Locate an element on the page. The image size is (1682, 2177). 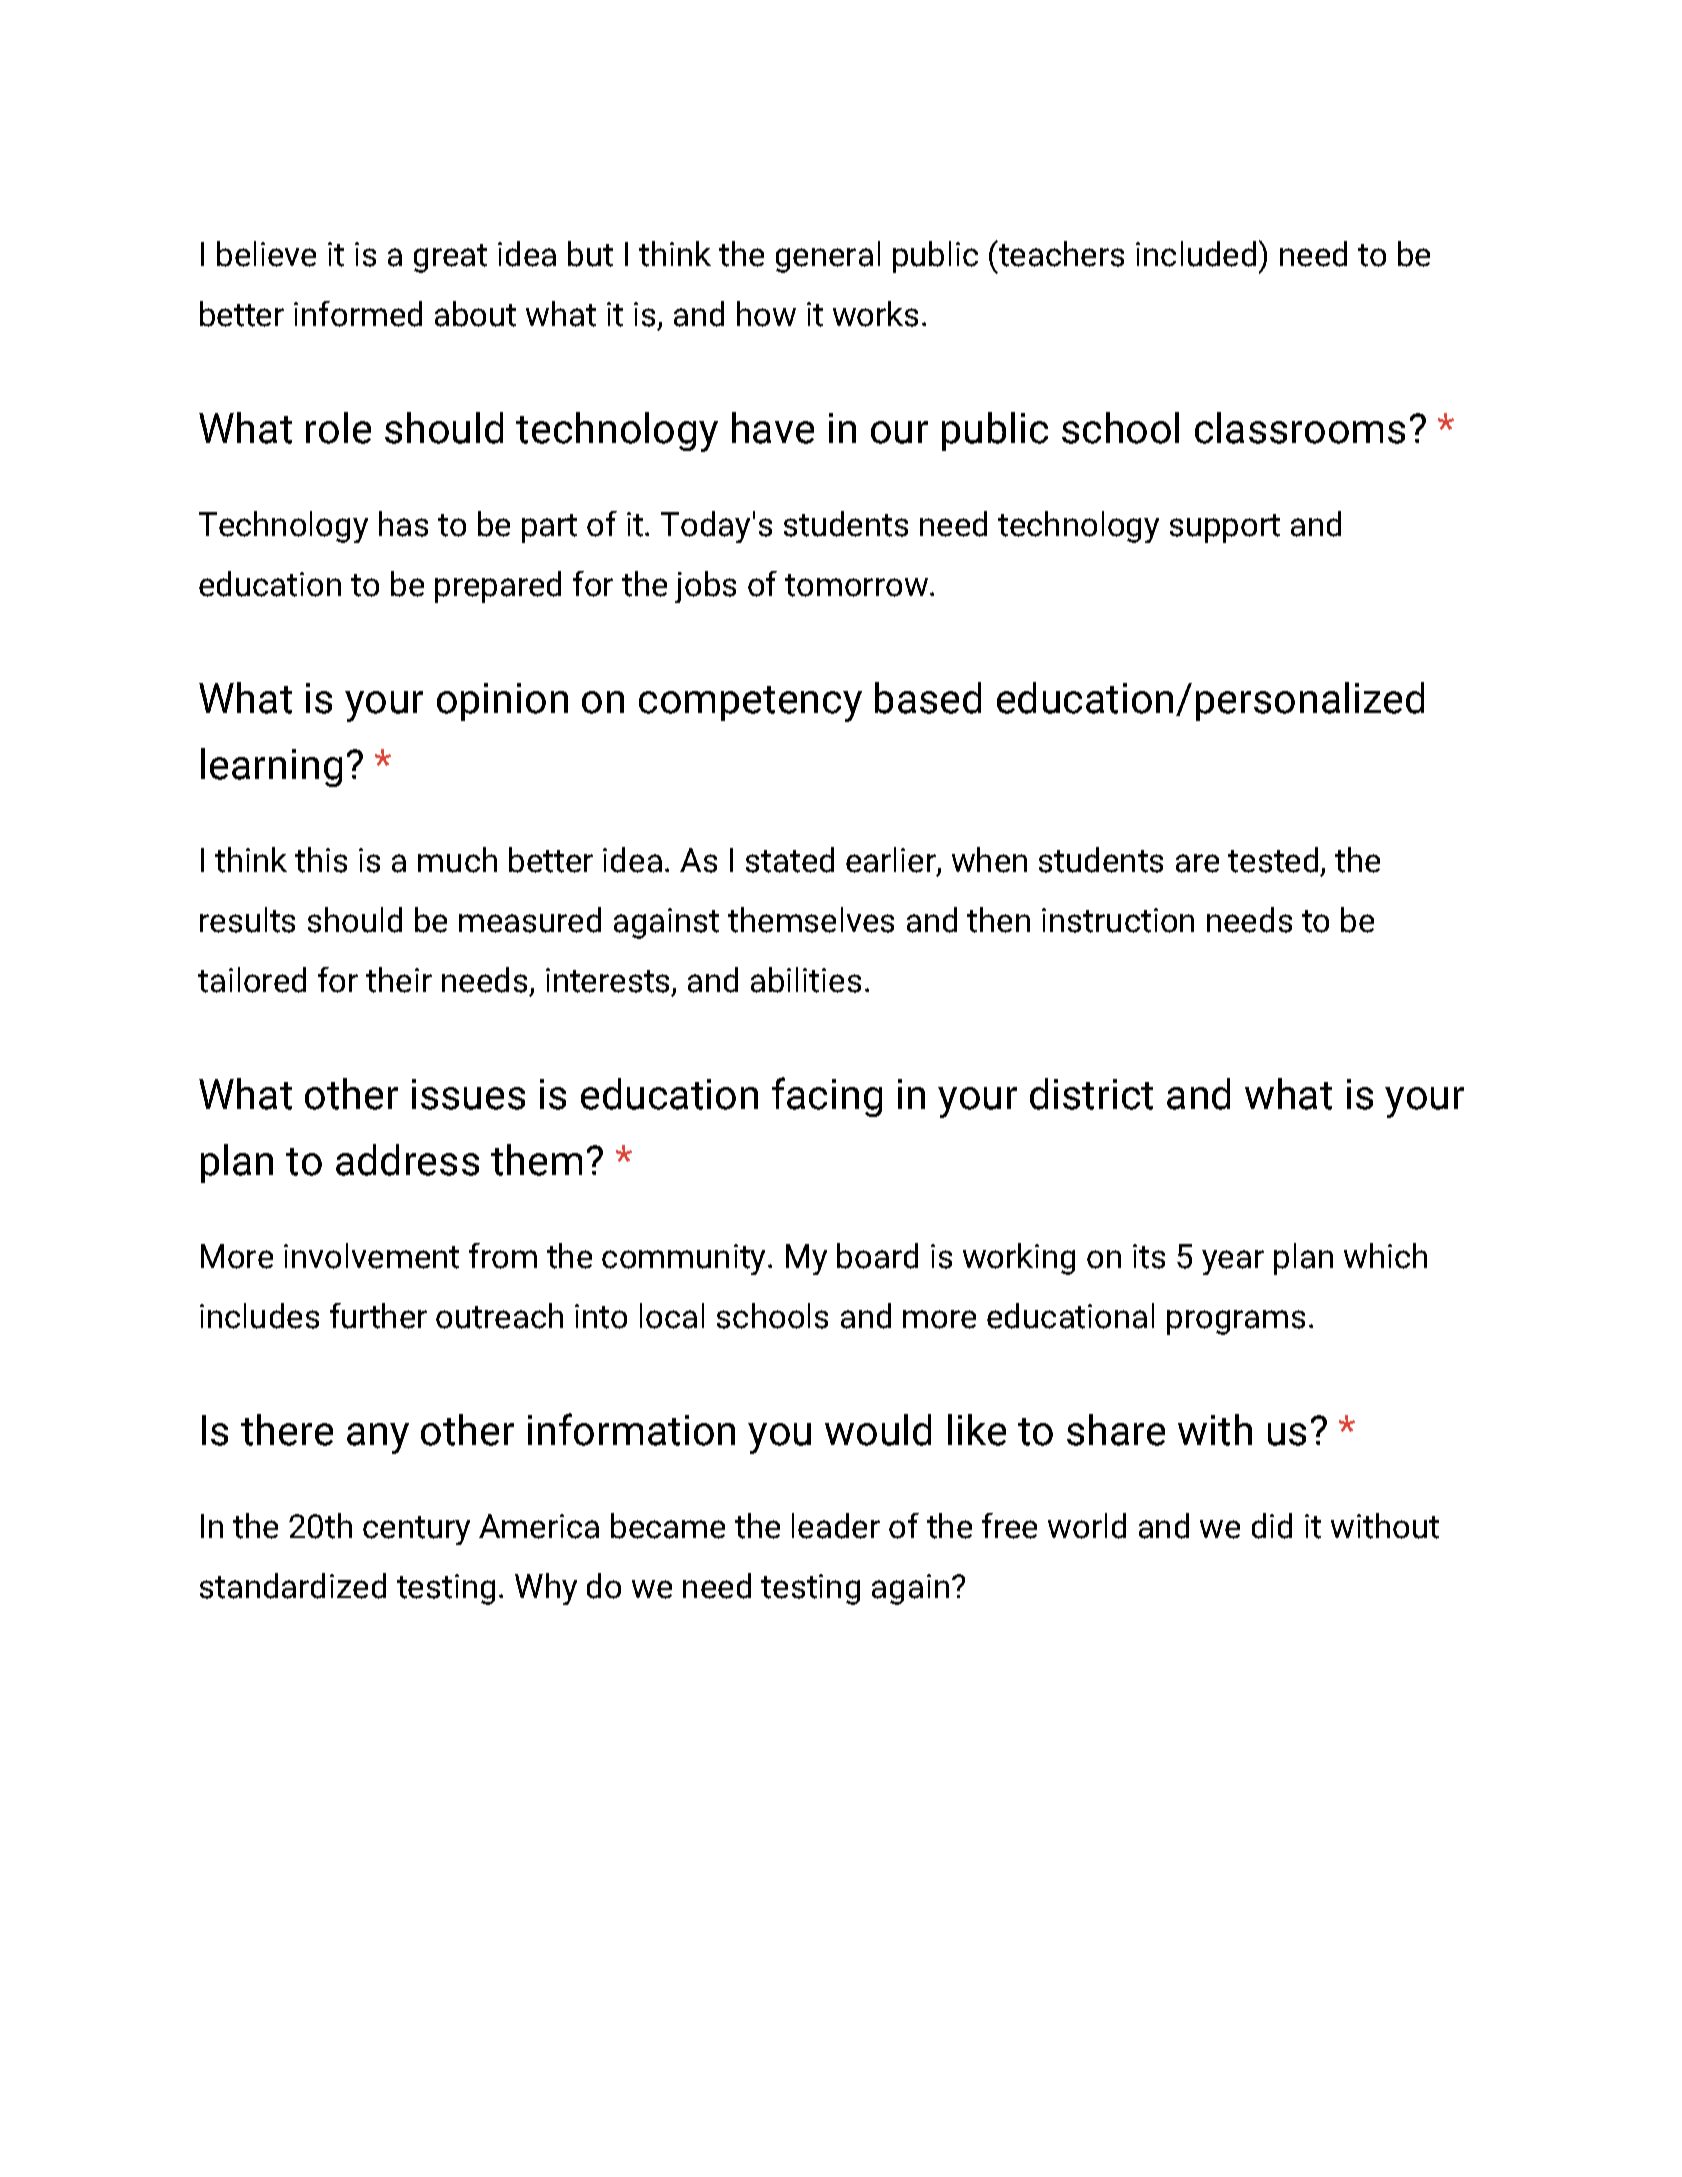
included is located at coordinates (1196, 254).
